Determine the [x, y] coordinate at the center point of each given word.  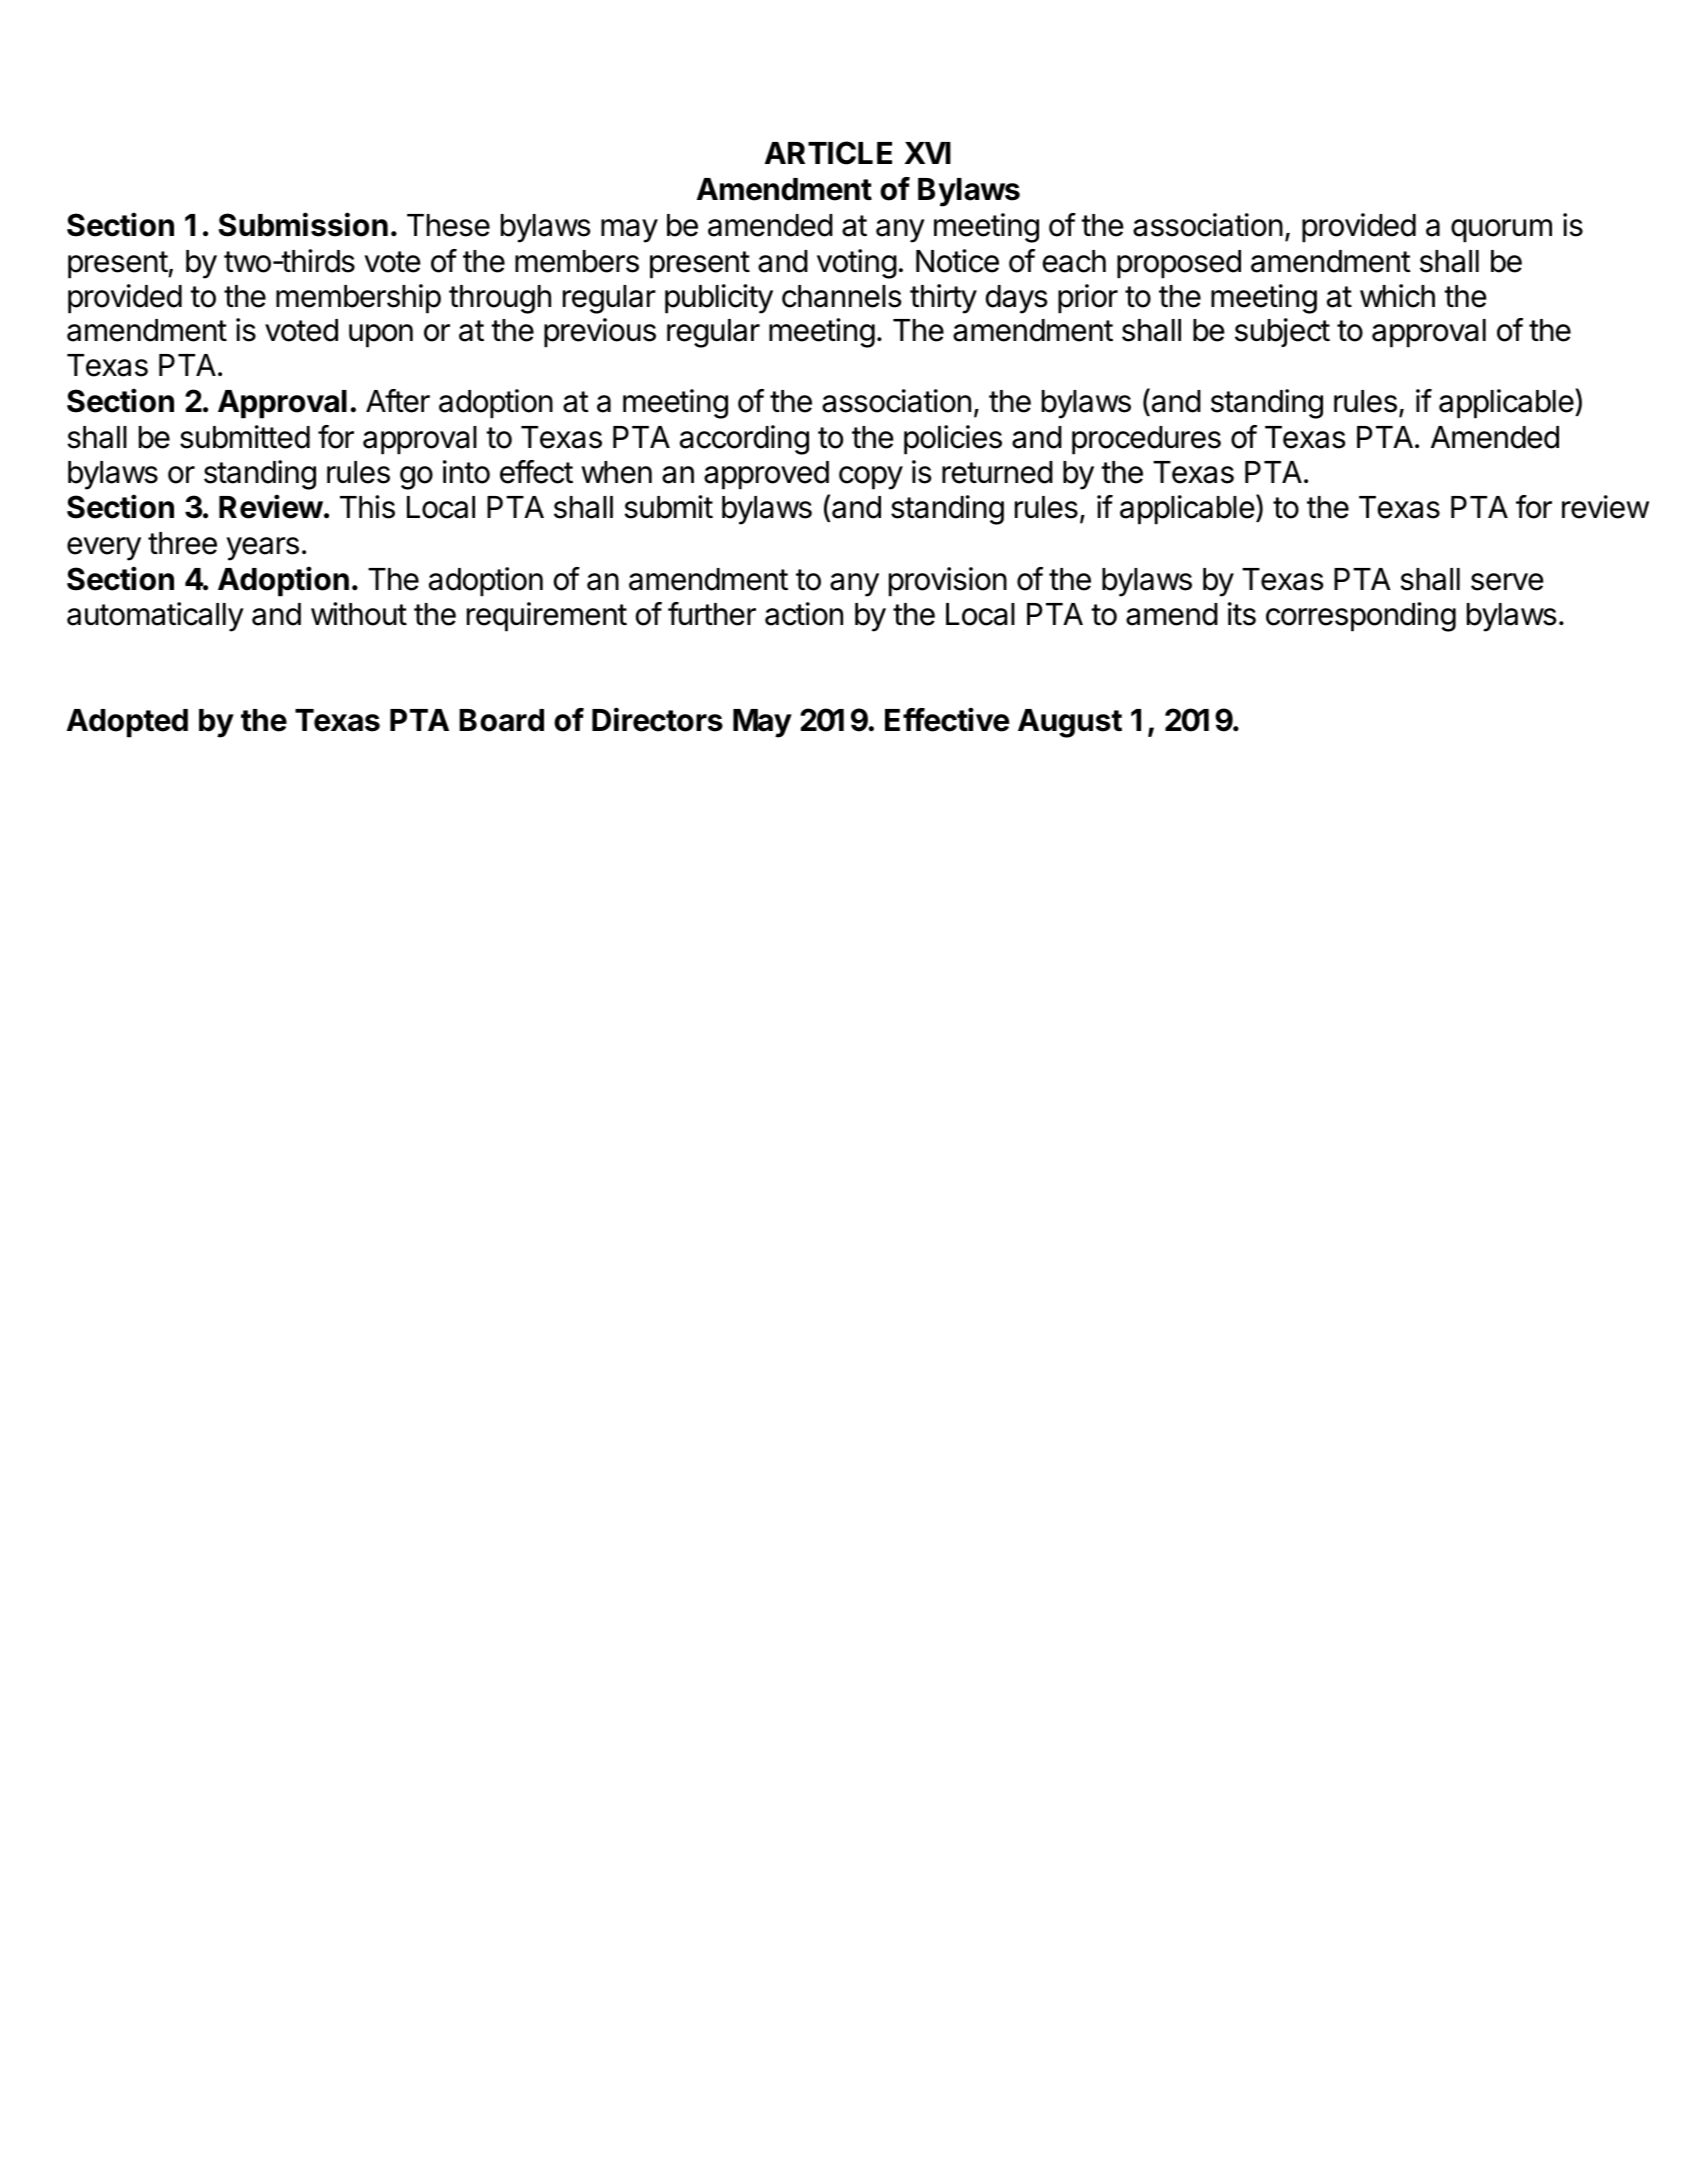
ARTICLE [828, 153]
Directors [657, 719]
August [1070, 723]
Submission [303, 224]
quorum [1501, 231]
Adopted [127, 723]
